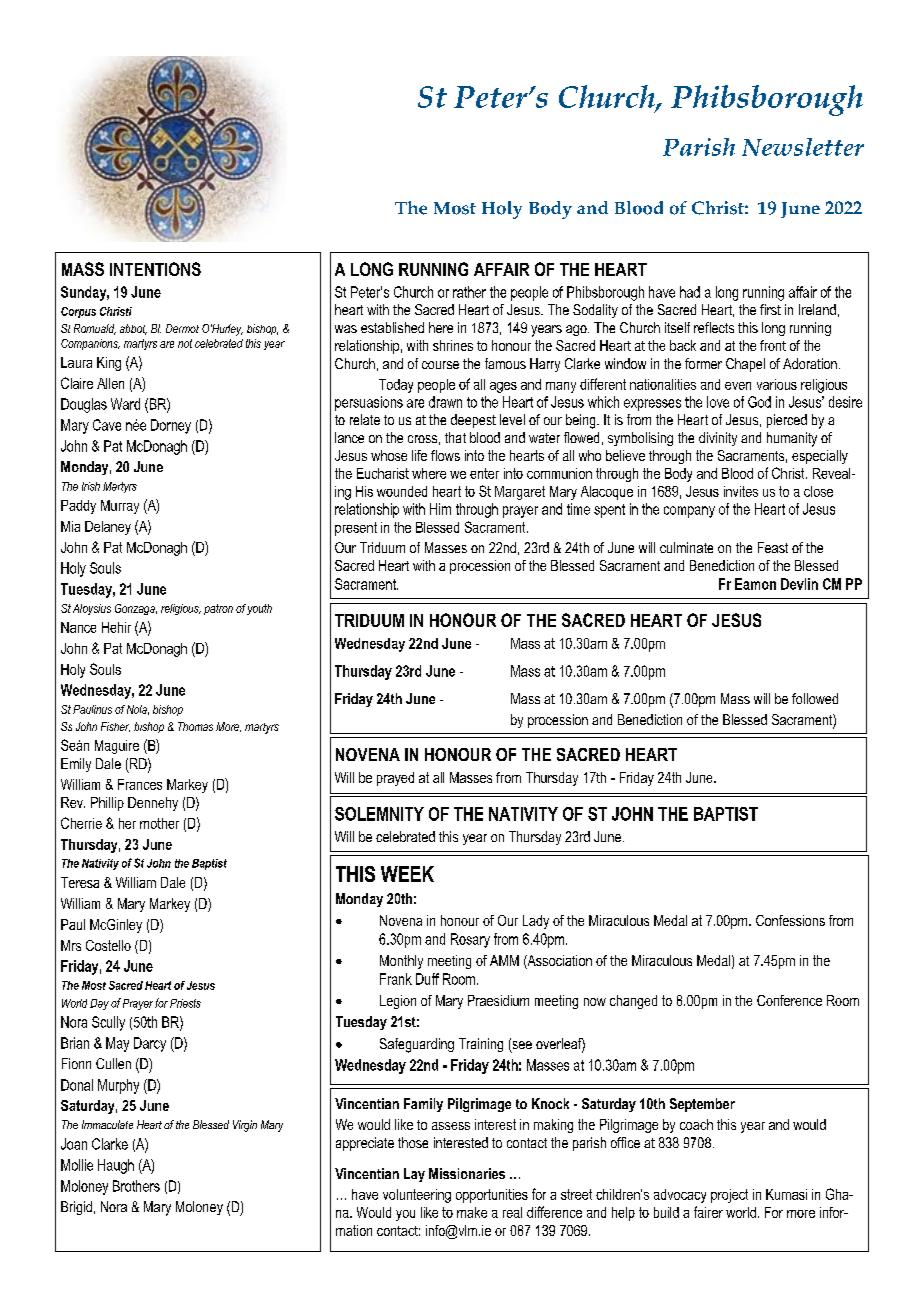 This image has height=1308, width=924. What do you see at coordinates (815, 698) in the image?
I see `followed` at bounding box center [815, 698].
